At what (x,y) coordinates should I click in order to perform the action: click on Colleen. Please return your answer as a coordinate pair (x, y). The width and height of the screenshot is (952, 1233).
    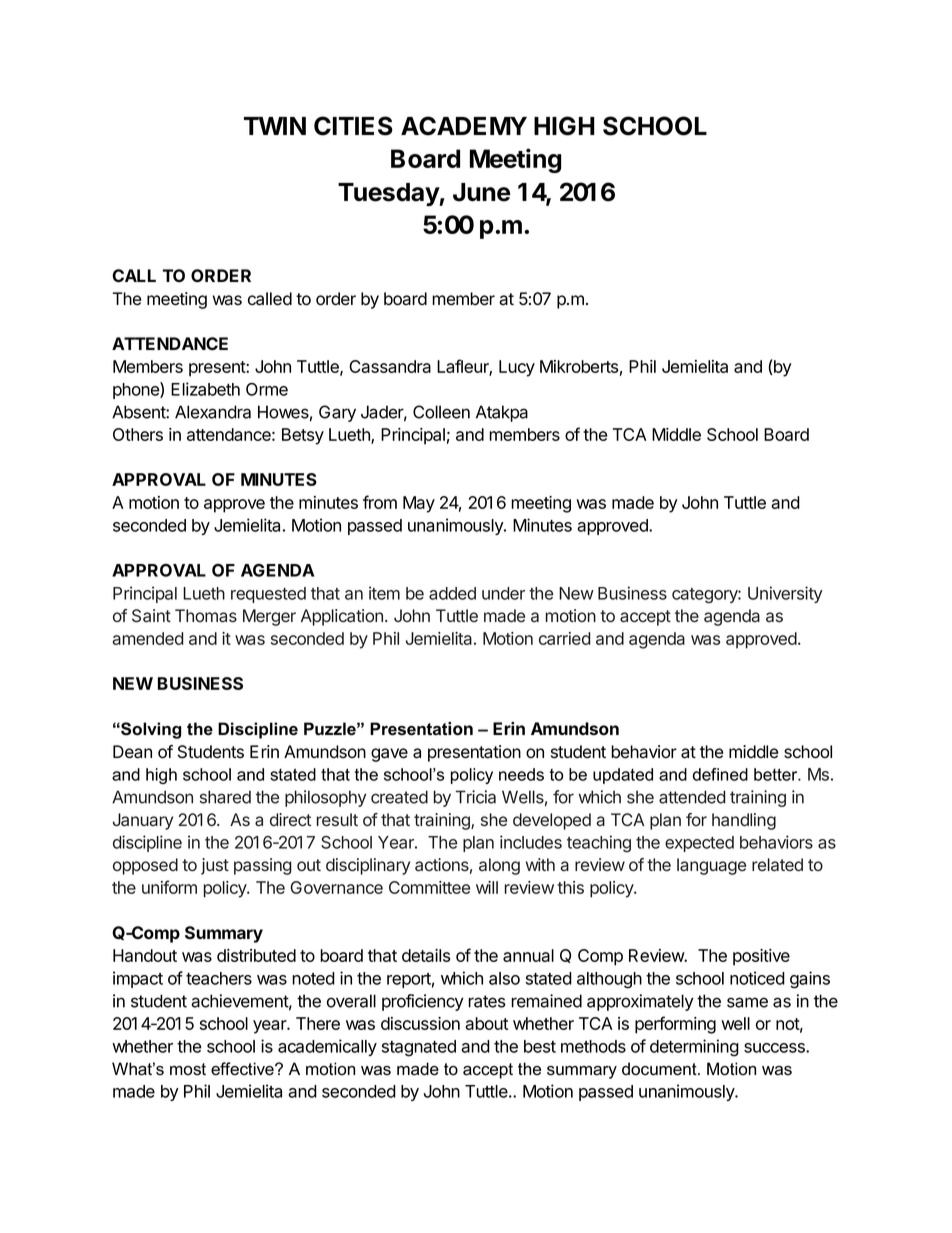
    Looking at the image, I should click on (441, 412).
